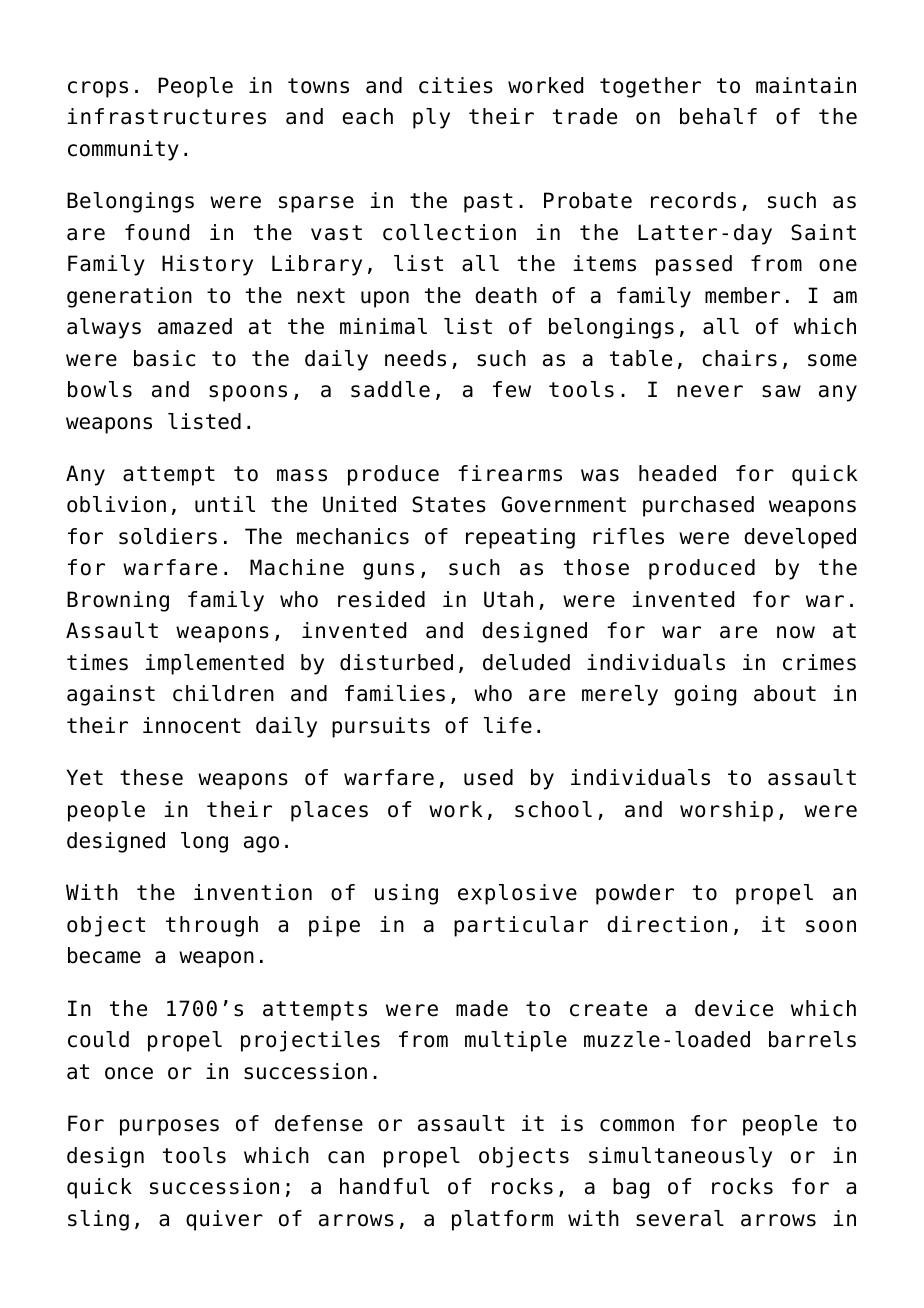 This page has width=924, height=1308. Describe the element at coordinates (718, 116) in the page. I see `behalf` at that location.
